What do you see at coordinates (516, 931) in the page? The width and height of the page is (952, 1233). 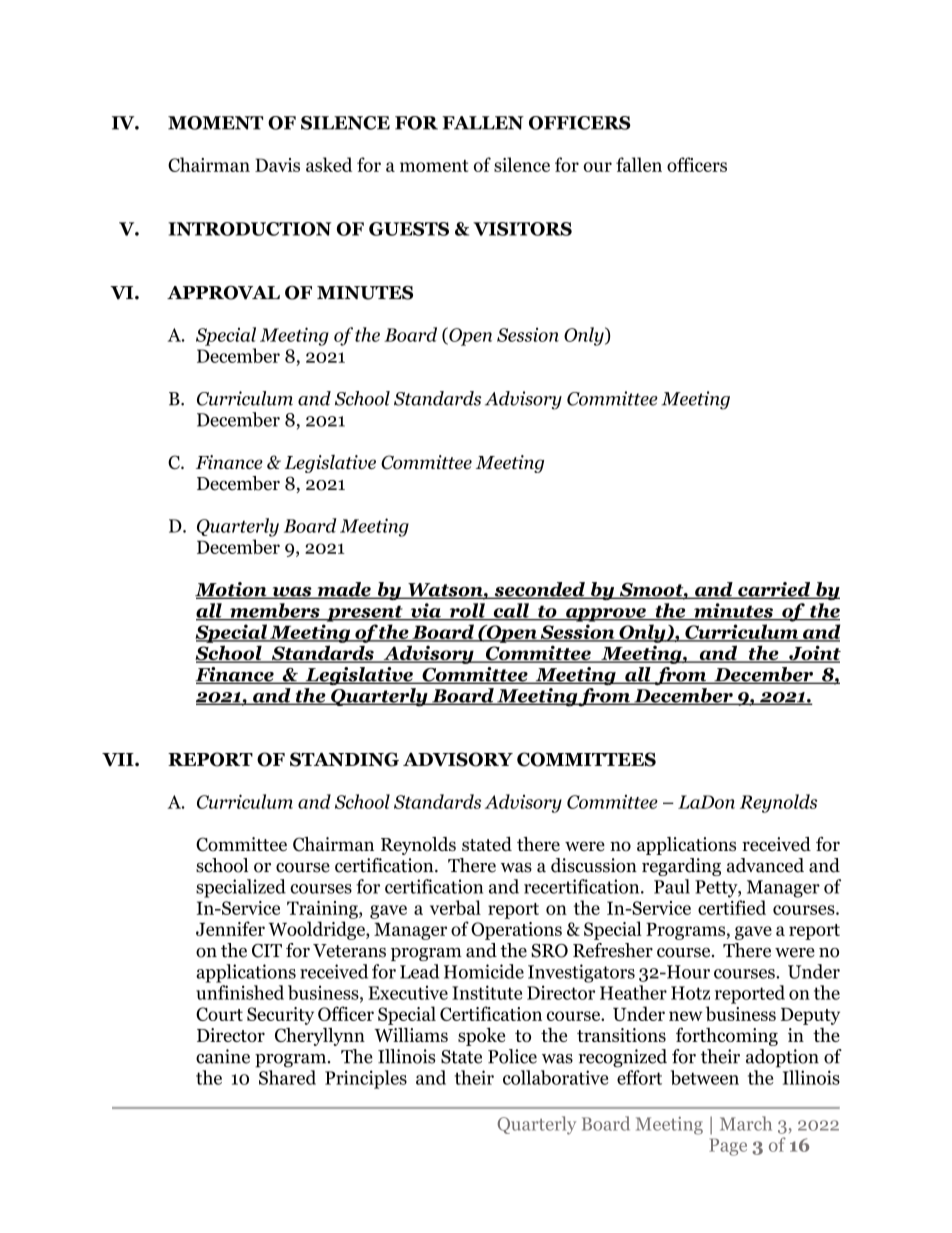 I see `Operations` at bounding box center [516, 931].
